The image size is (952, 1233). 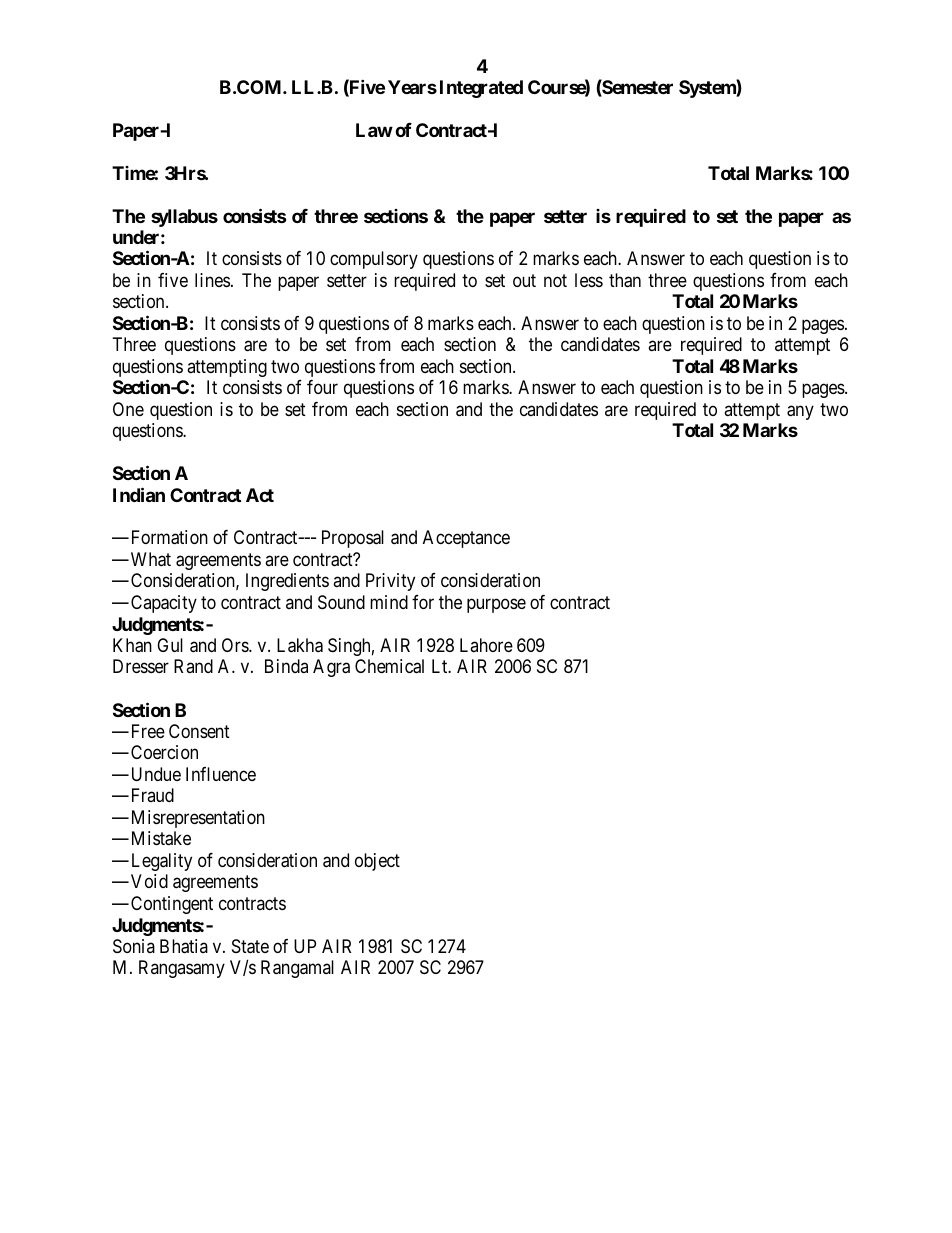 What do you see at coordinates (250, 946) in the document?
I see `State` at bounding box center [250, 946].
